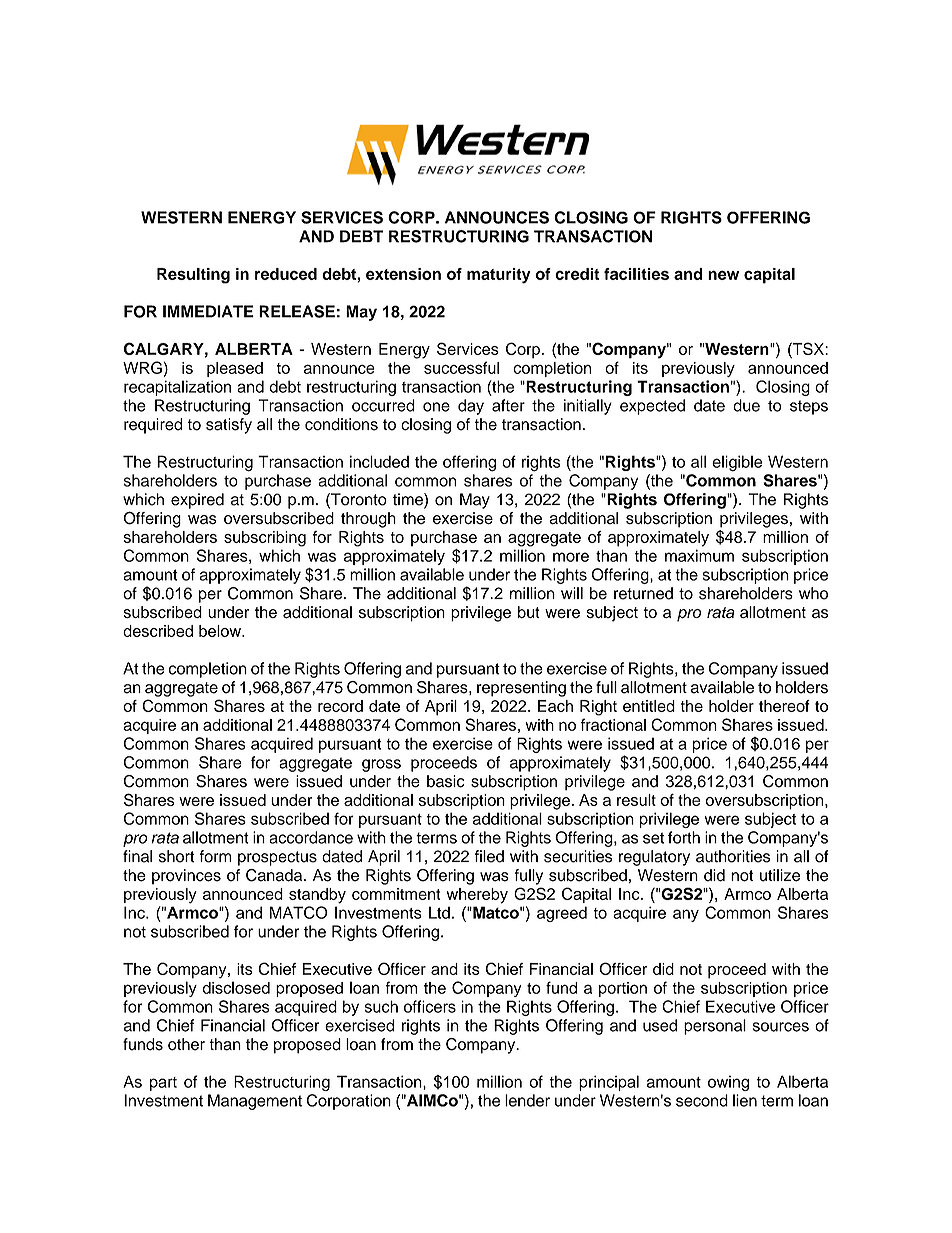  I want to click on owing, so click(728, 1083).
